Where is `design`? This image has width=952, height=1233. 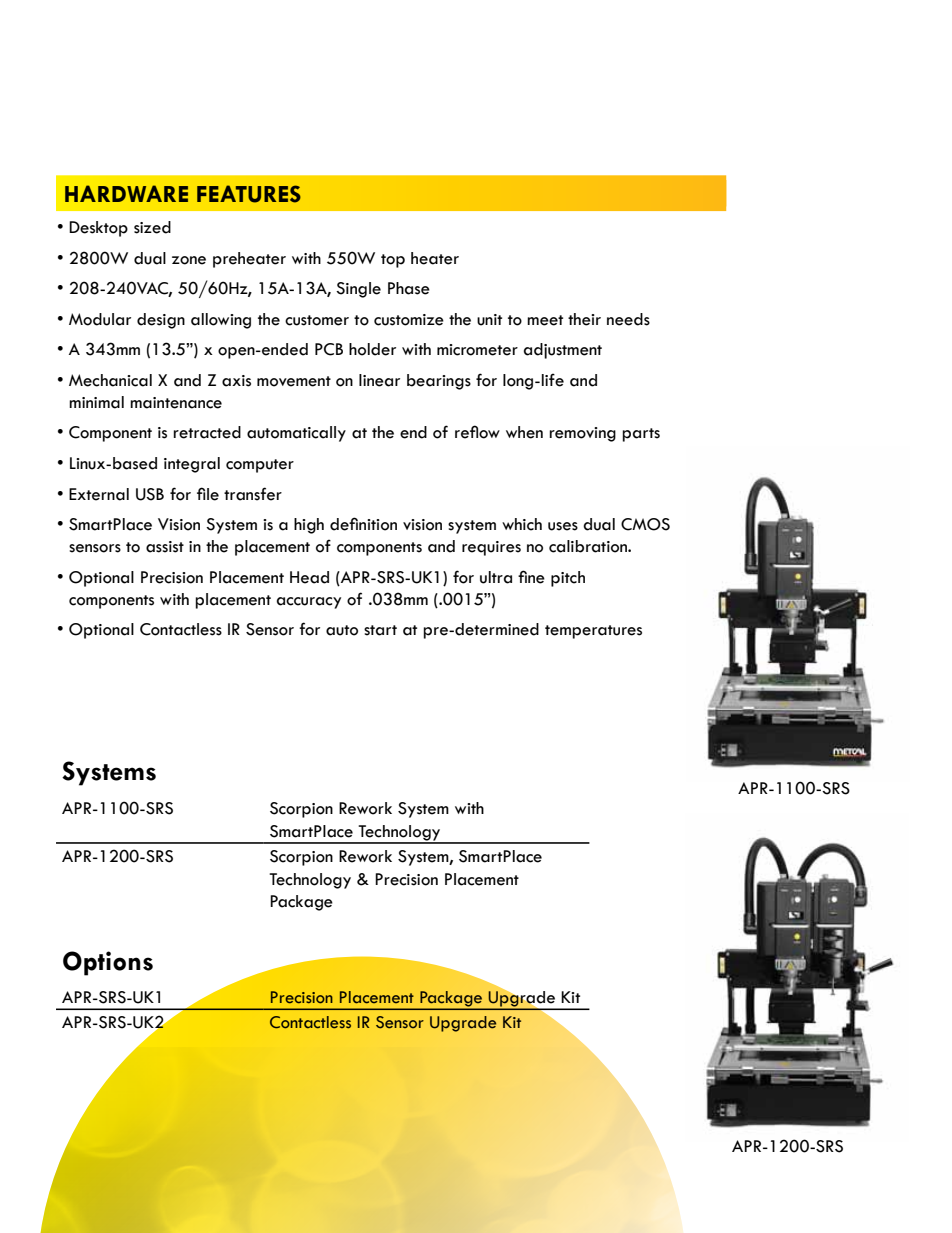
design is located at coordinates (161, 321).
